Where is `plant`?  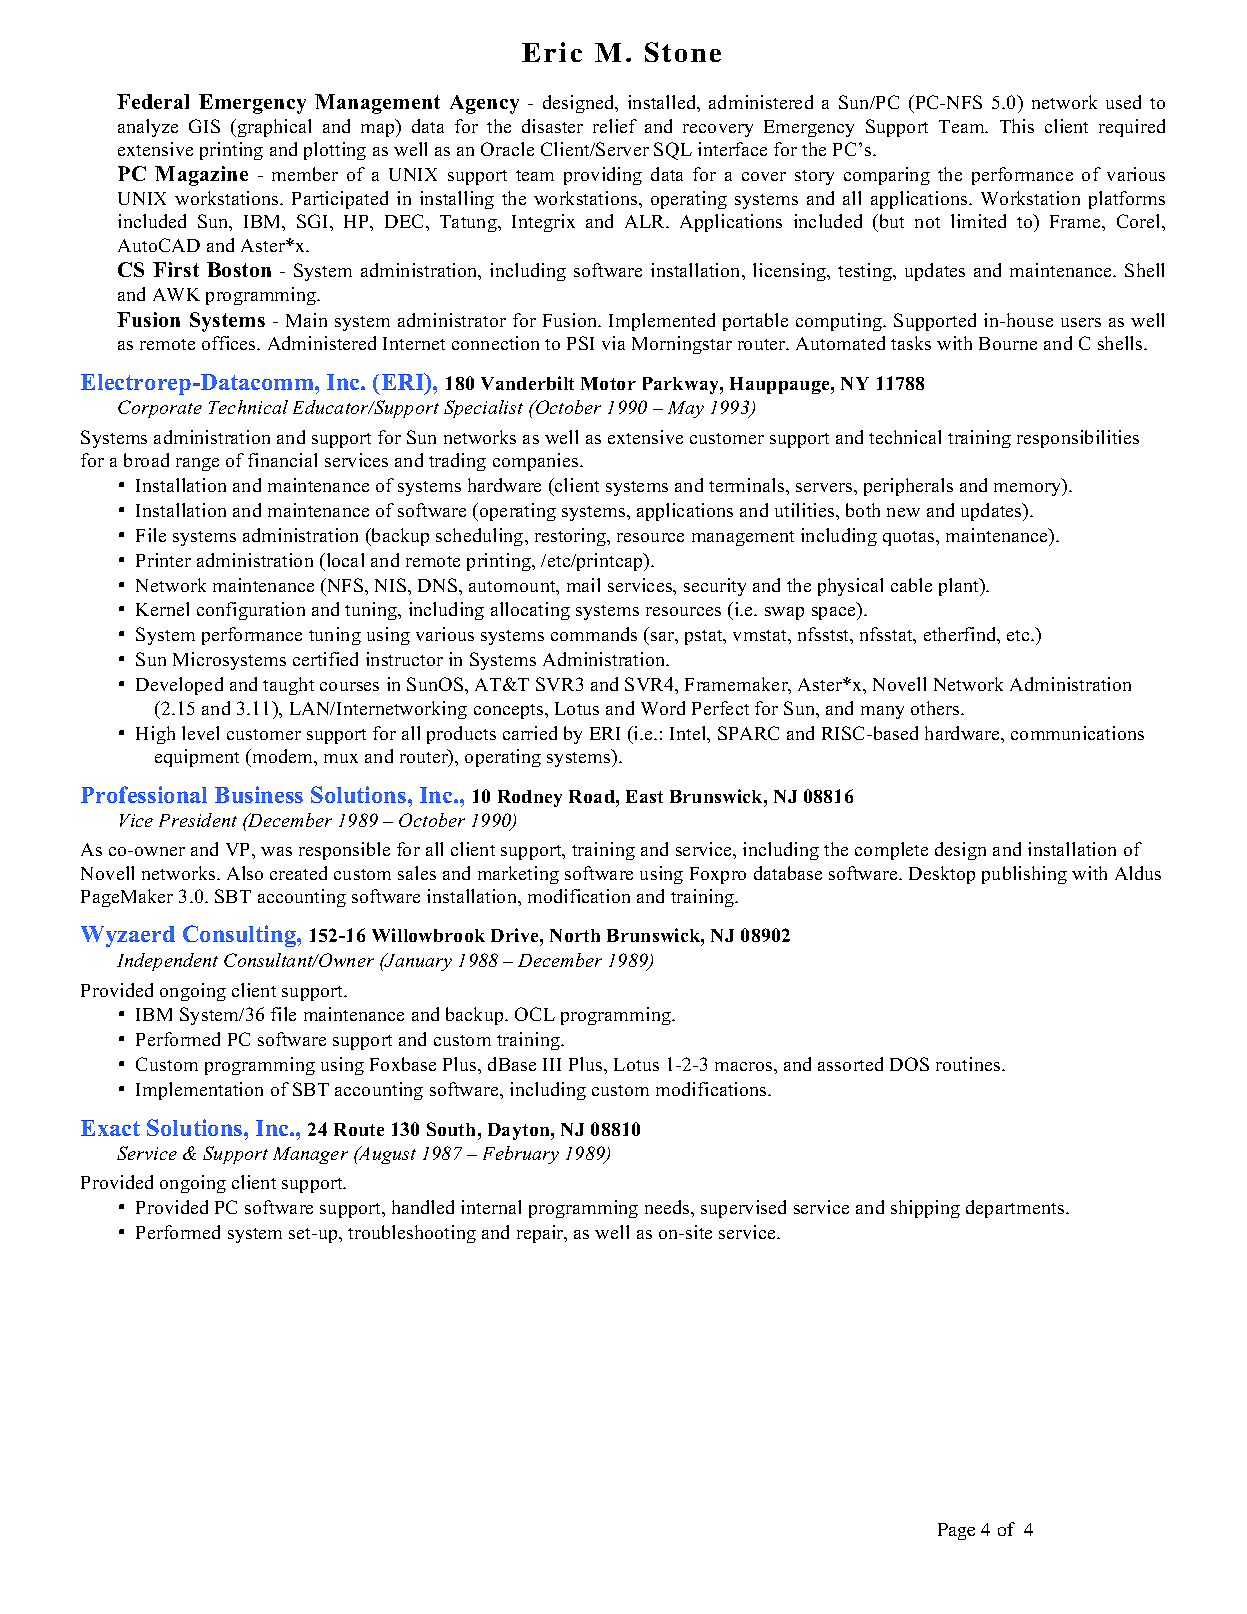 plant is located at coordinates (960, 587).
